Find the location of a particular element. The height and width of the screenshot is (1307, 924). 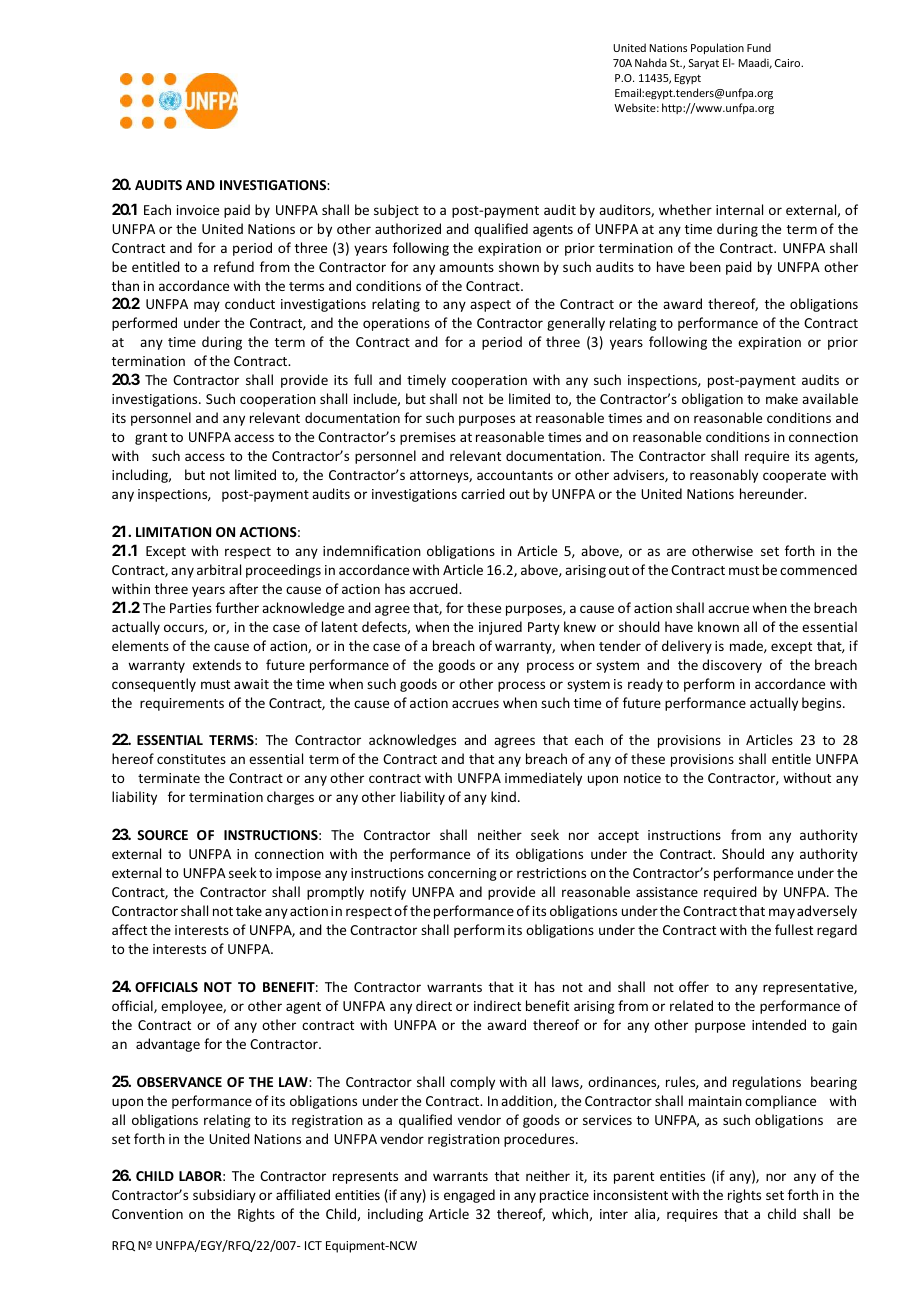

compliance is located at coordinates (780, 1102).
